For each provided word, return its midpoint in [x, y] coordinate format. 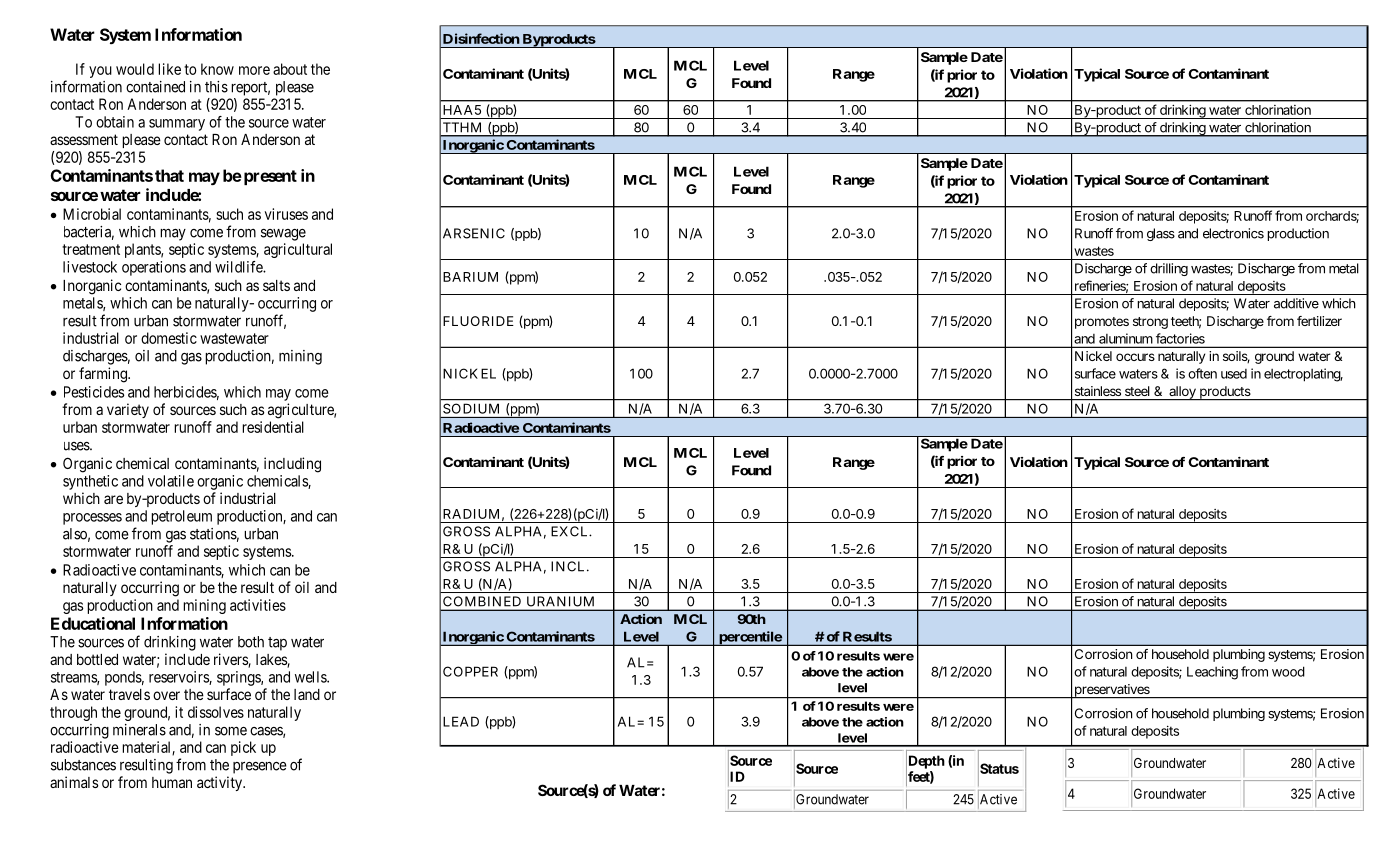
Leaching [1212, 673]
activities [258, 605]
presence [260, 767]
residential [273, 427]
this [216, 87]
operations [154, 268]
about [290, 69]
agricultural [298, 250]
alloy [1182, 393]
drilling [1169, 269]
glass [1161, 234]
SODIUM [471, 409]
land [307, 694]
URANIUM [560, 601]
